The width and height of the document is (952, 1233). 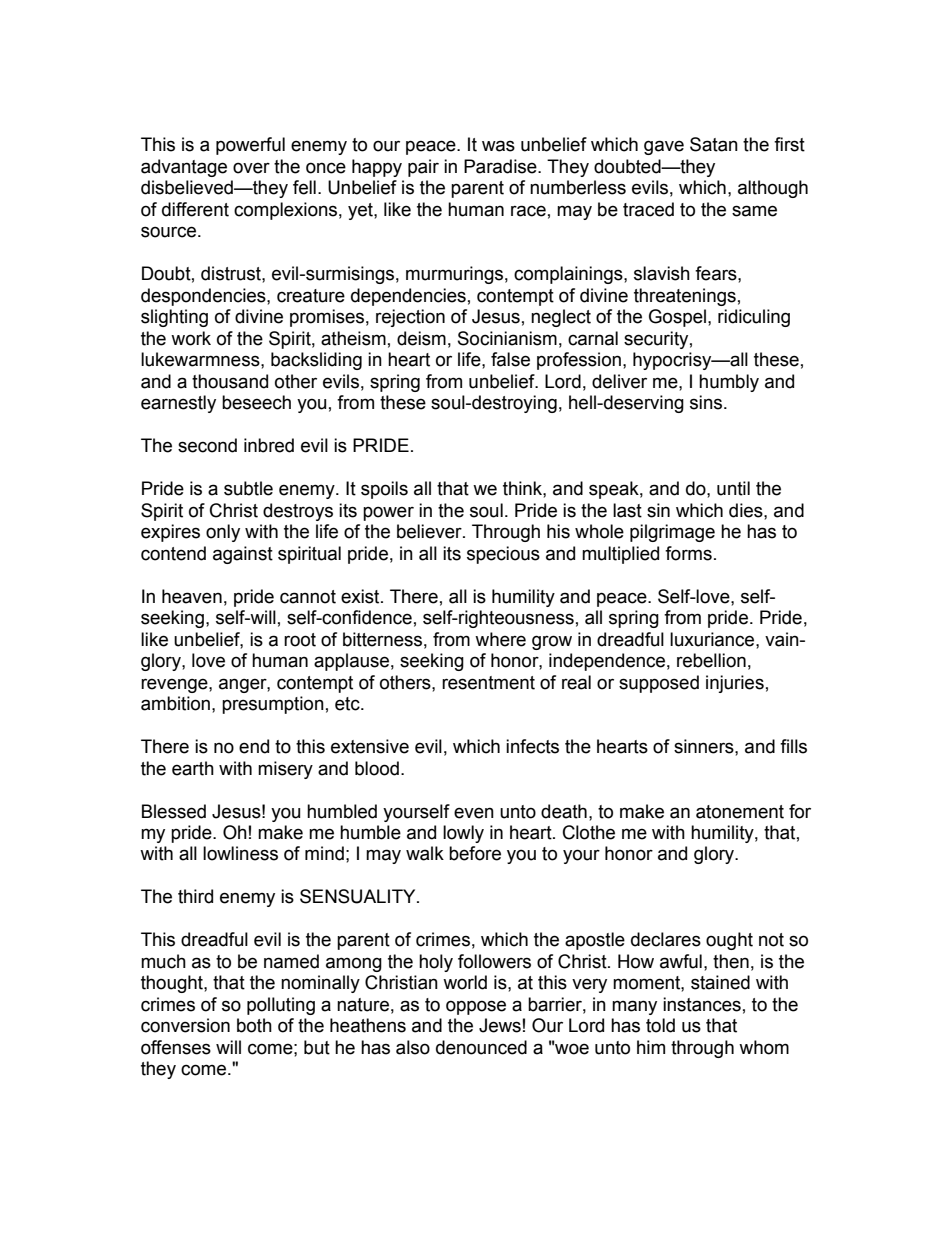 I want to click on heaven, so click(x=192, y=596).
